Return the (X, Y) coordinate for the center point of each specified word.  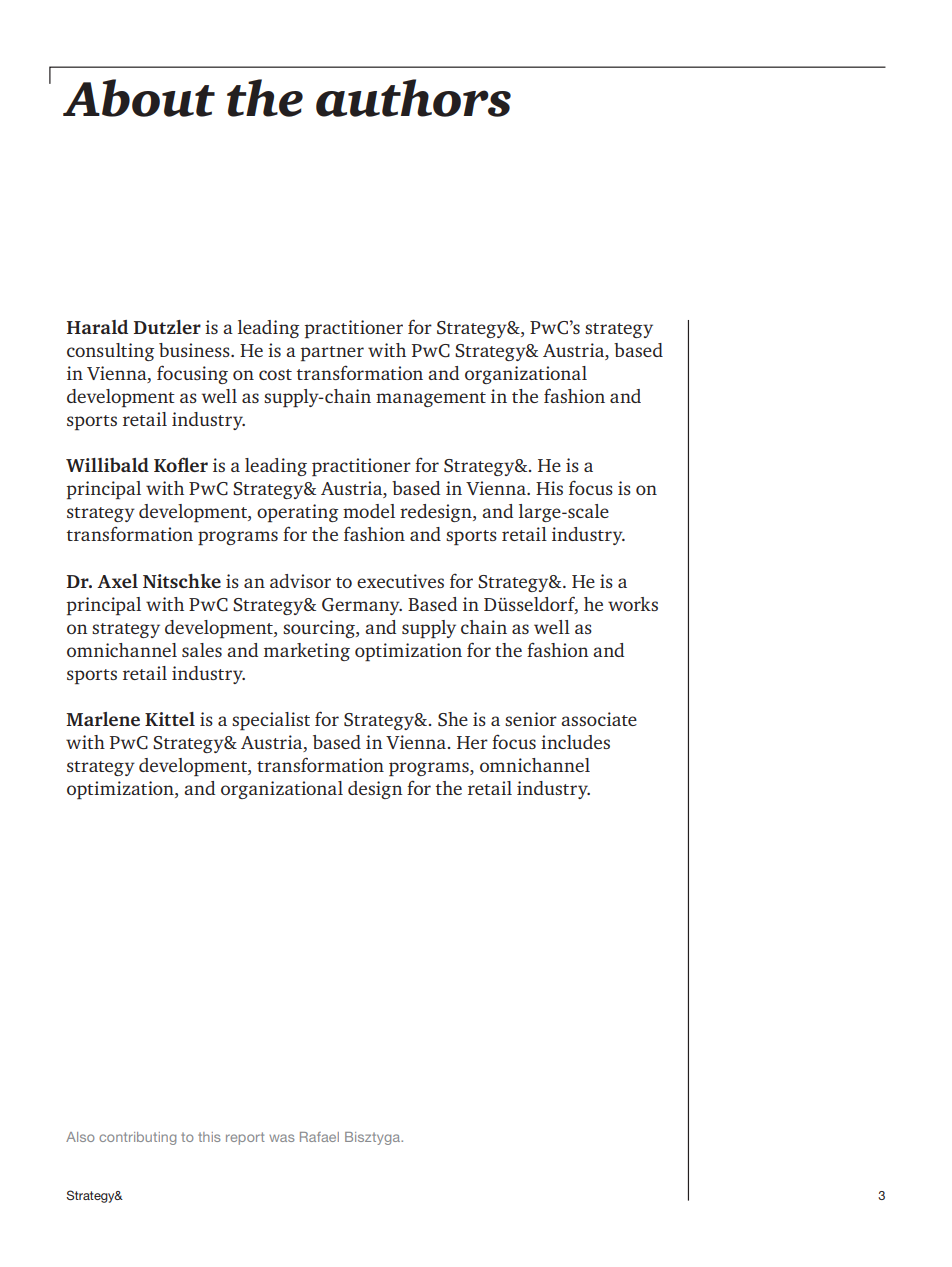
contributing (137, 1138)
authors (413, 98)
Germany (362, 606)
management (431, 399)
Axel (117, 581)
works (633, 604)
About (139, 98)
